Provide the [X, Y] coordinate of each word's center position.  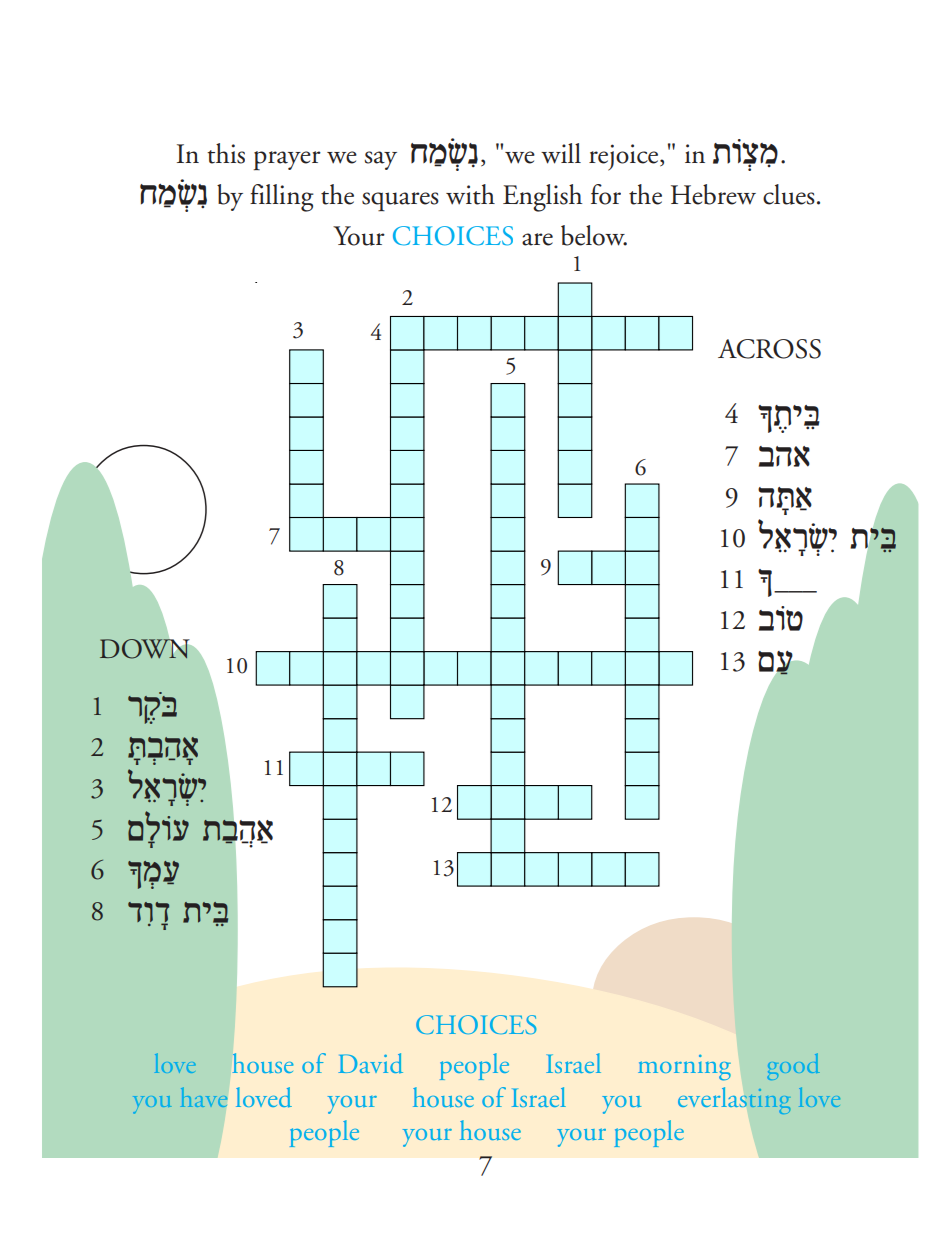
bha [784, 456]
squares [400, 202]
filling [282, 198]
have [204, 1097]
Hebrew [713, 194]
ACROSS [769, 349]
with [470, 194]
